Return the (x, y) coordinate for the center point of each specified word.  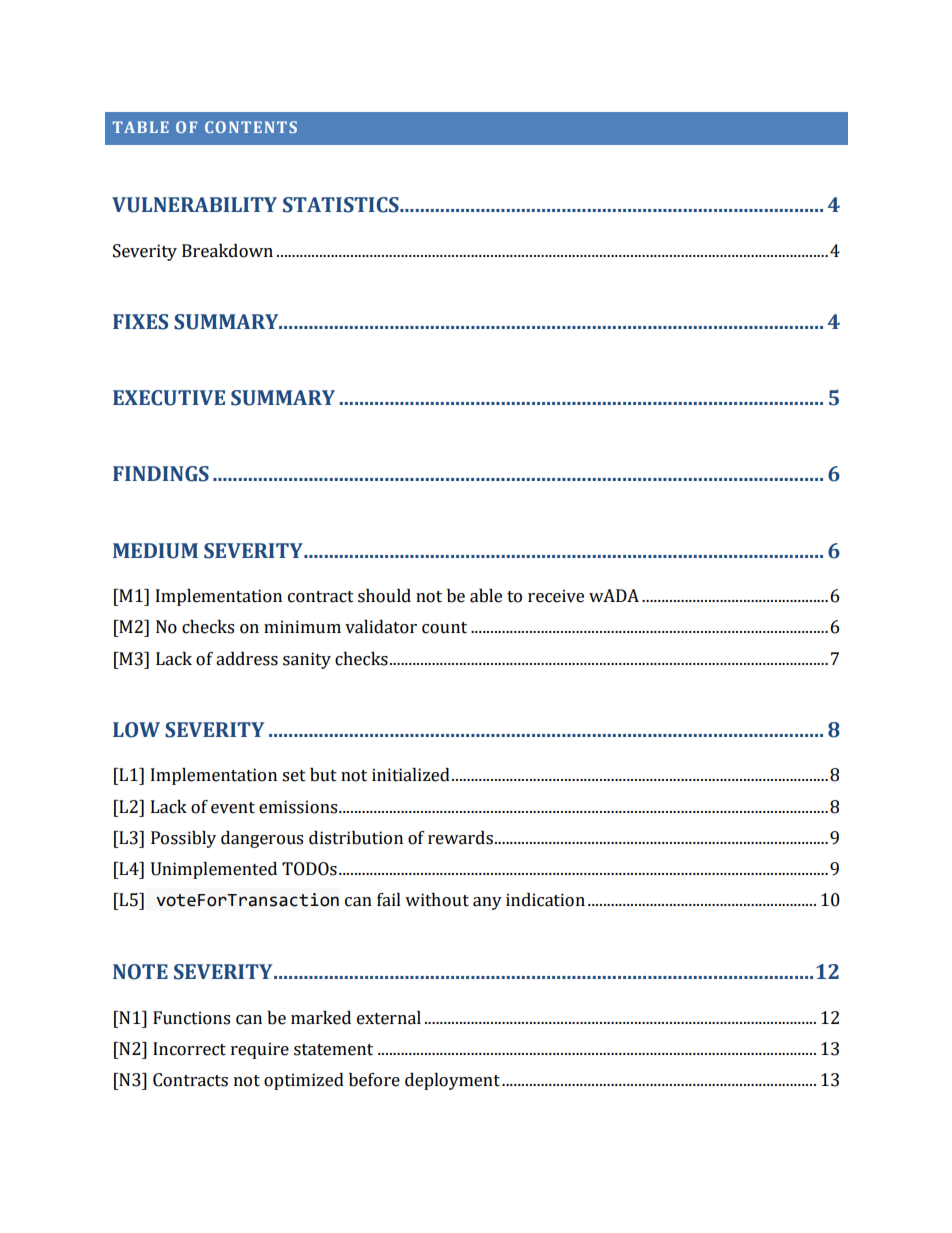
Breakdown (227, 251)
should (384, 596)
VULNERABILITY (194, 205)
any (487, 903)
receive (556, 596)
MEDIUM (155, 551)
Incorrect (189, 1049)
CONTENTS (251, 127)
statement (333, 1050)
